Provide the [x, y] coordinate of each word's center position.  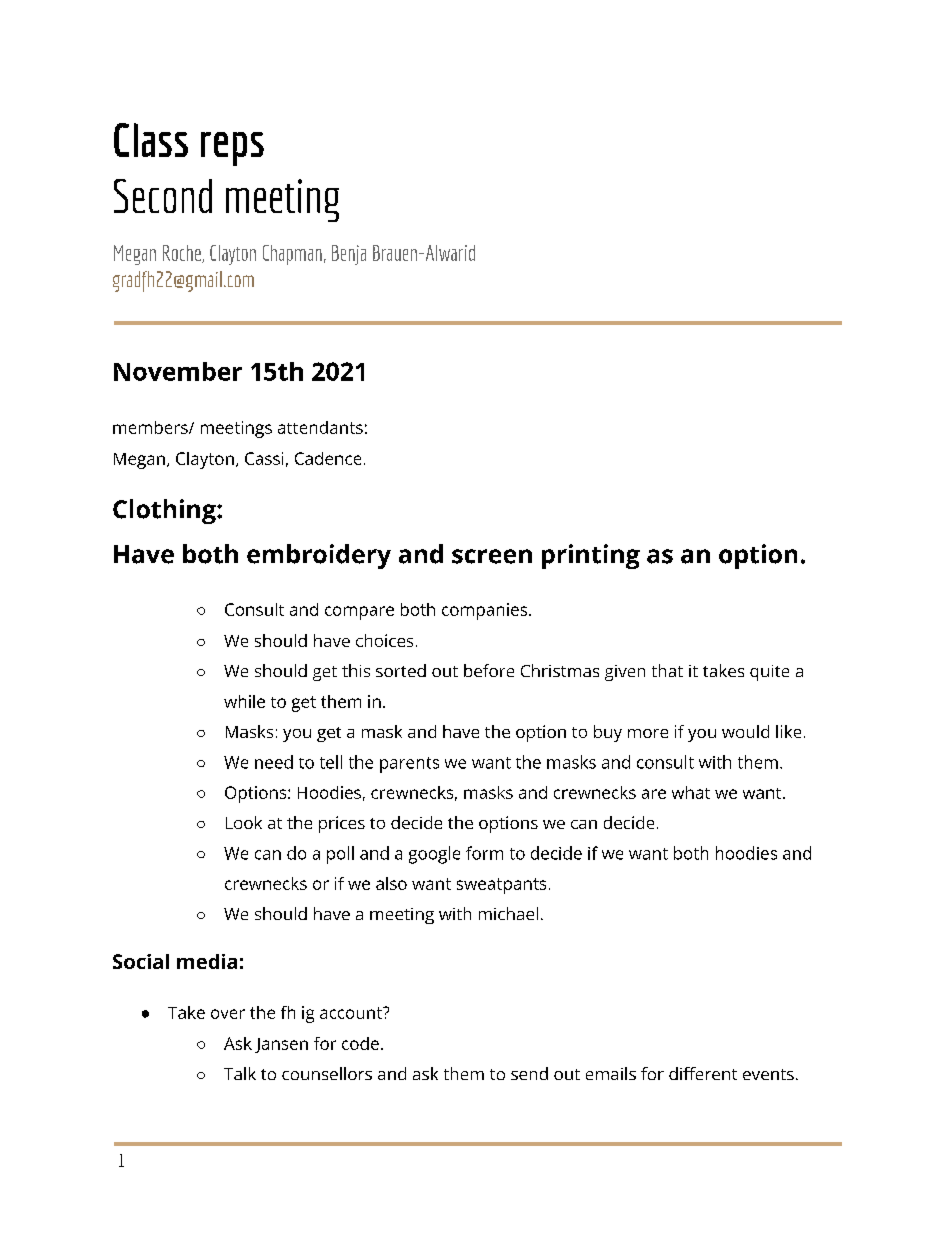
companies [486, 611]
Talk [240, 1073]
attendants [320, 427]
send [529, 1073]
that [667, 670]
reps [232, 149]
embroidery [319, 556]
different [703, 1073]
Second [163, 196]
